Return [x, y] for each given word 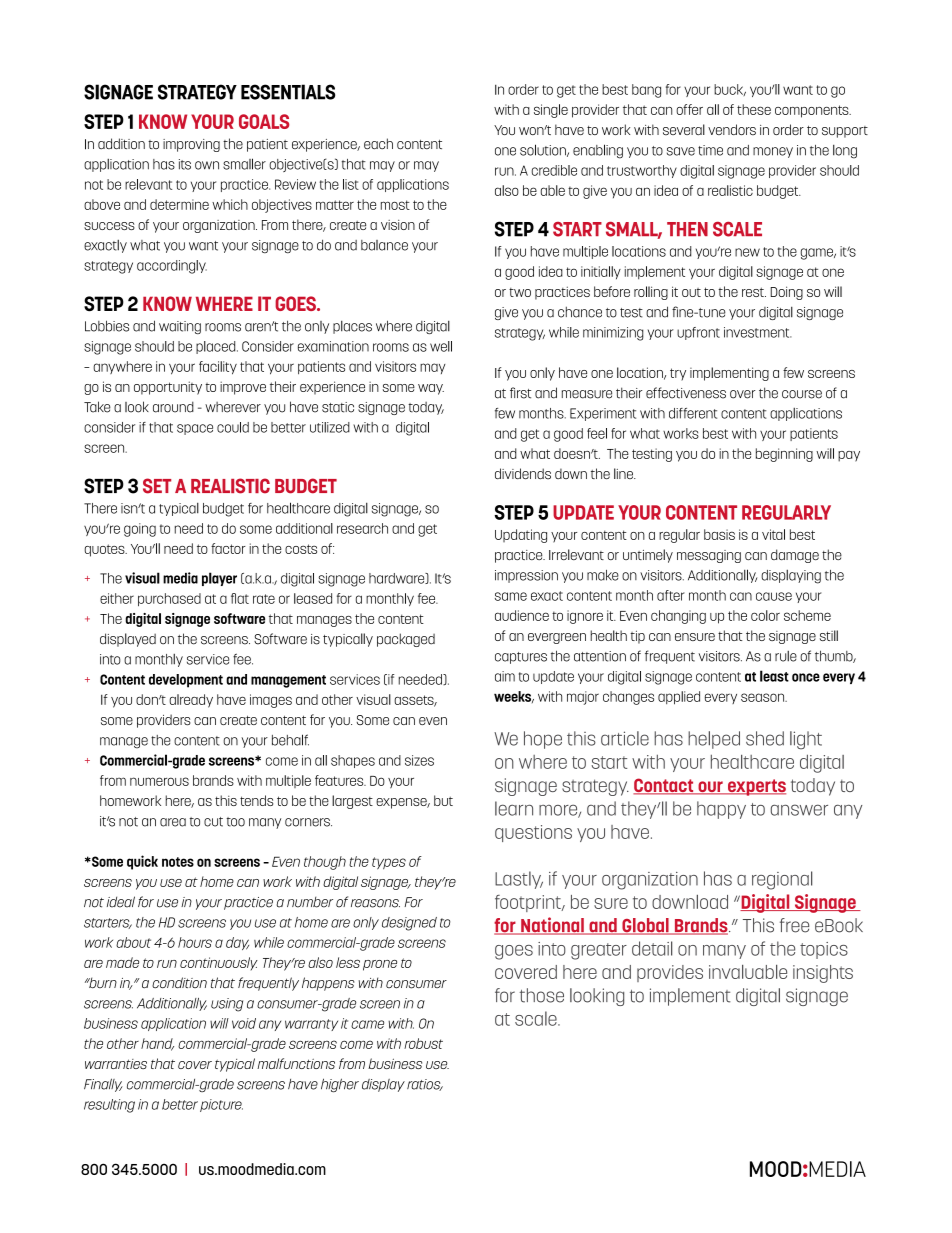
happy [721, 810]
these [754, 109]
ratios [425, 1085]
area [173, 822]
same [511, 596]
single [551, 111]
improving [191, 145]
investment [758, 332]
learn [514, 808]
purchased [169, 599]
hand [157, 1044]
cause [774, 596]
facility [218, 368]
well [441, 346]
